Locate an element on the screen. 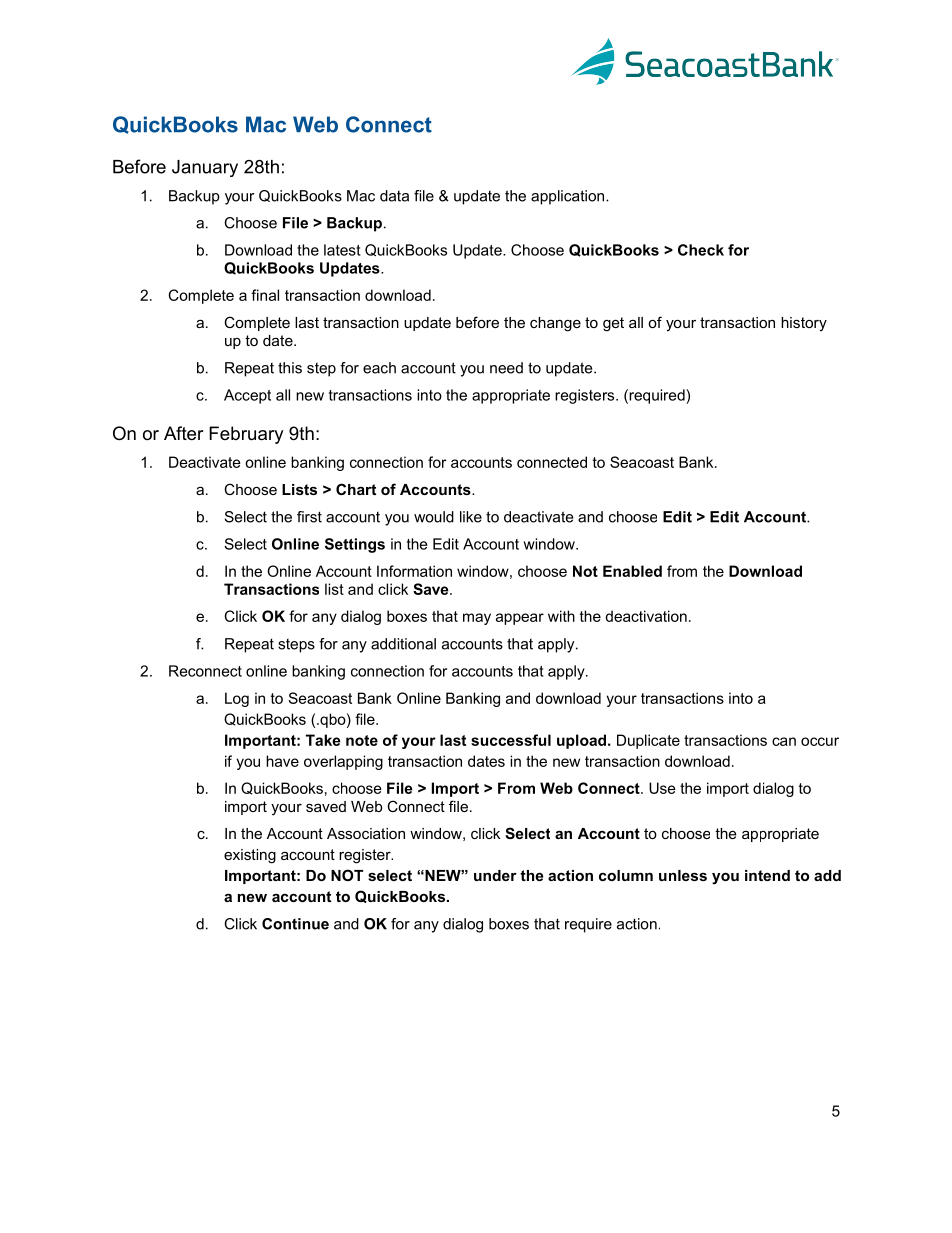 The width and height of the screenshot is (952, 1233). need is located at coordinates (506, 368).
